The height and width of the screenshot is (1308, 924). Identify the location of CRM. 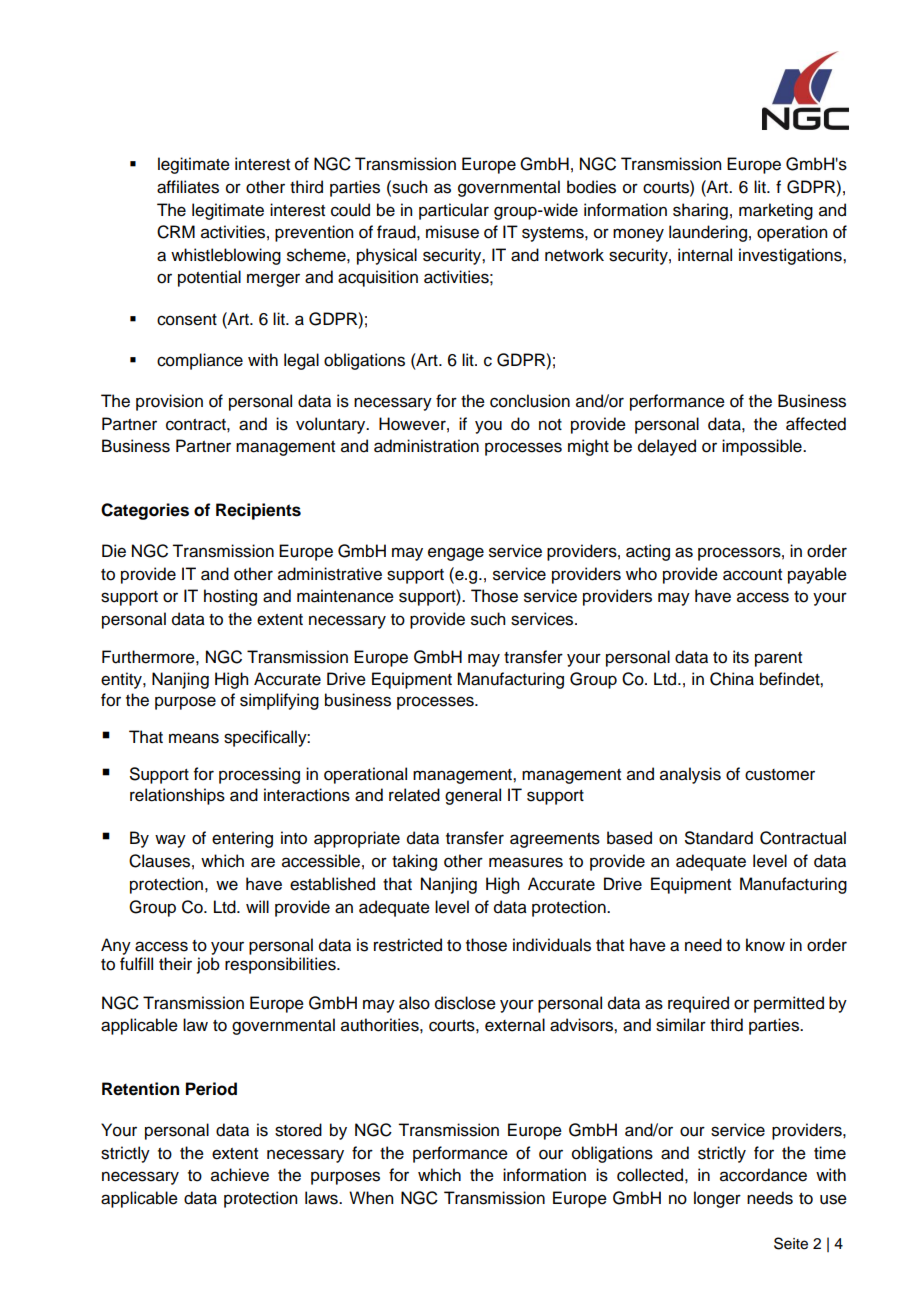
(176, 232).
